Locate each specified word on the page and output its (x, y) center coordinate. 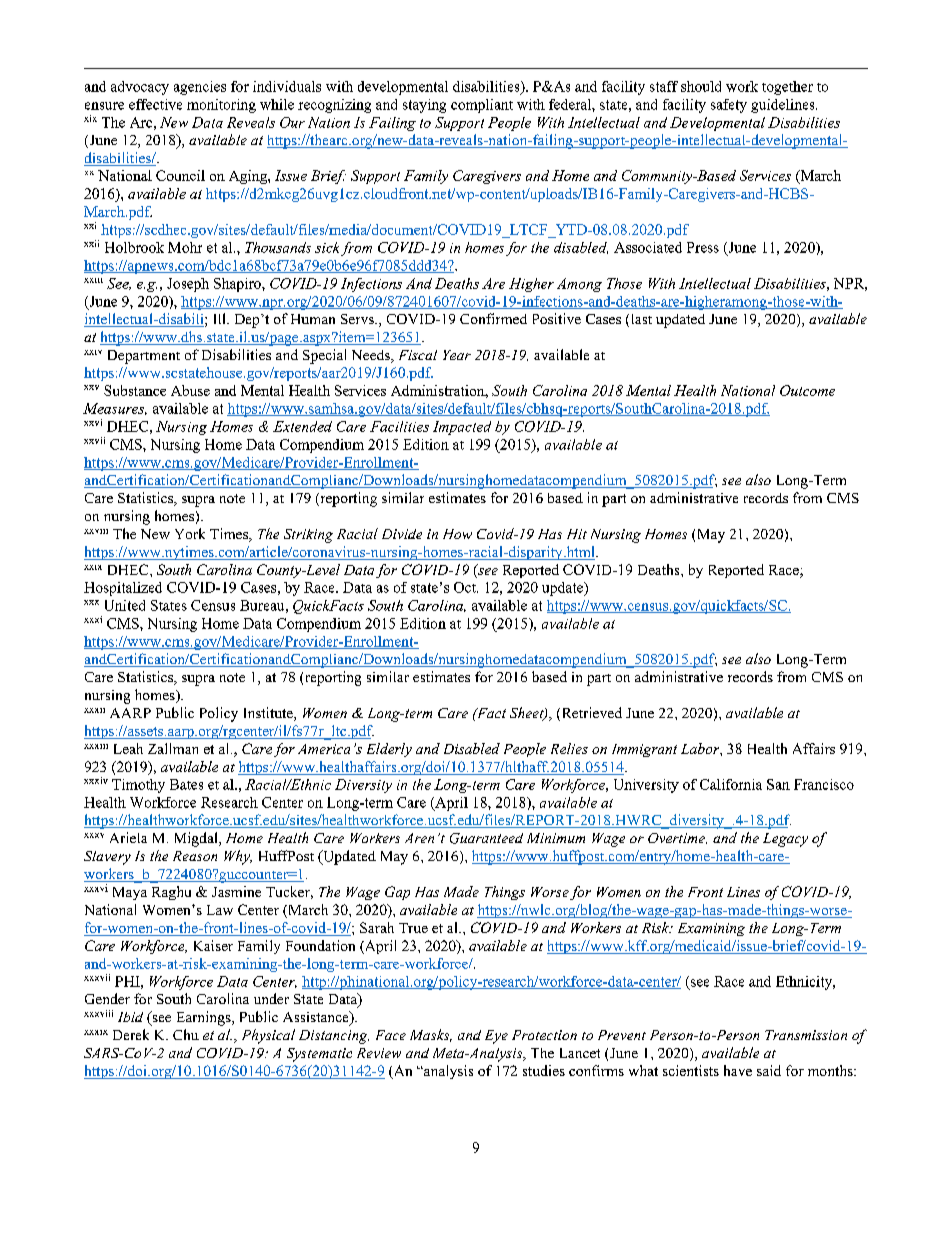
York (190, 533)
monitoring (221, 106)
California (731, 784)
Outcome (807, 390)
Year (457, 355)
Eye (496, 1037)
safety (729, 106)
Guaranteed (486, 838)
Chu (186, 1034)
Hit (577, 534)
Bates (186, 784)
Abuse (190, 390)
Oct (466, 587)
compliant (482, 106)
